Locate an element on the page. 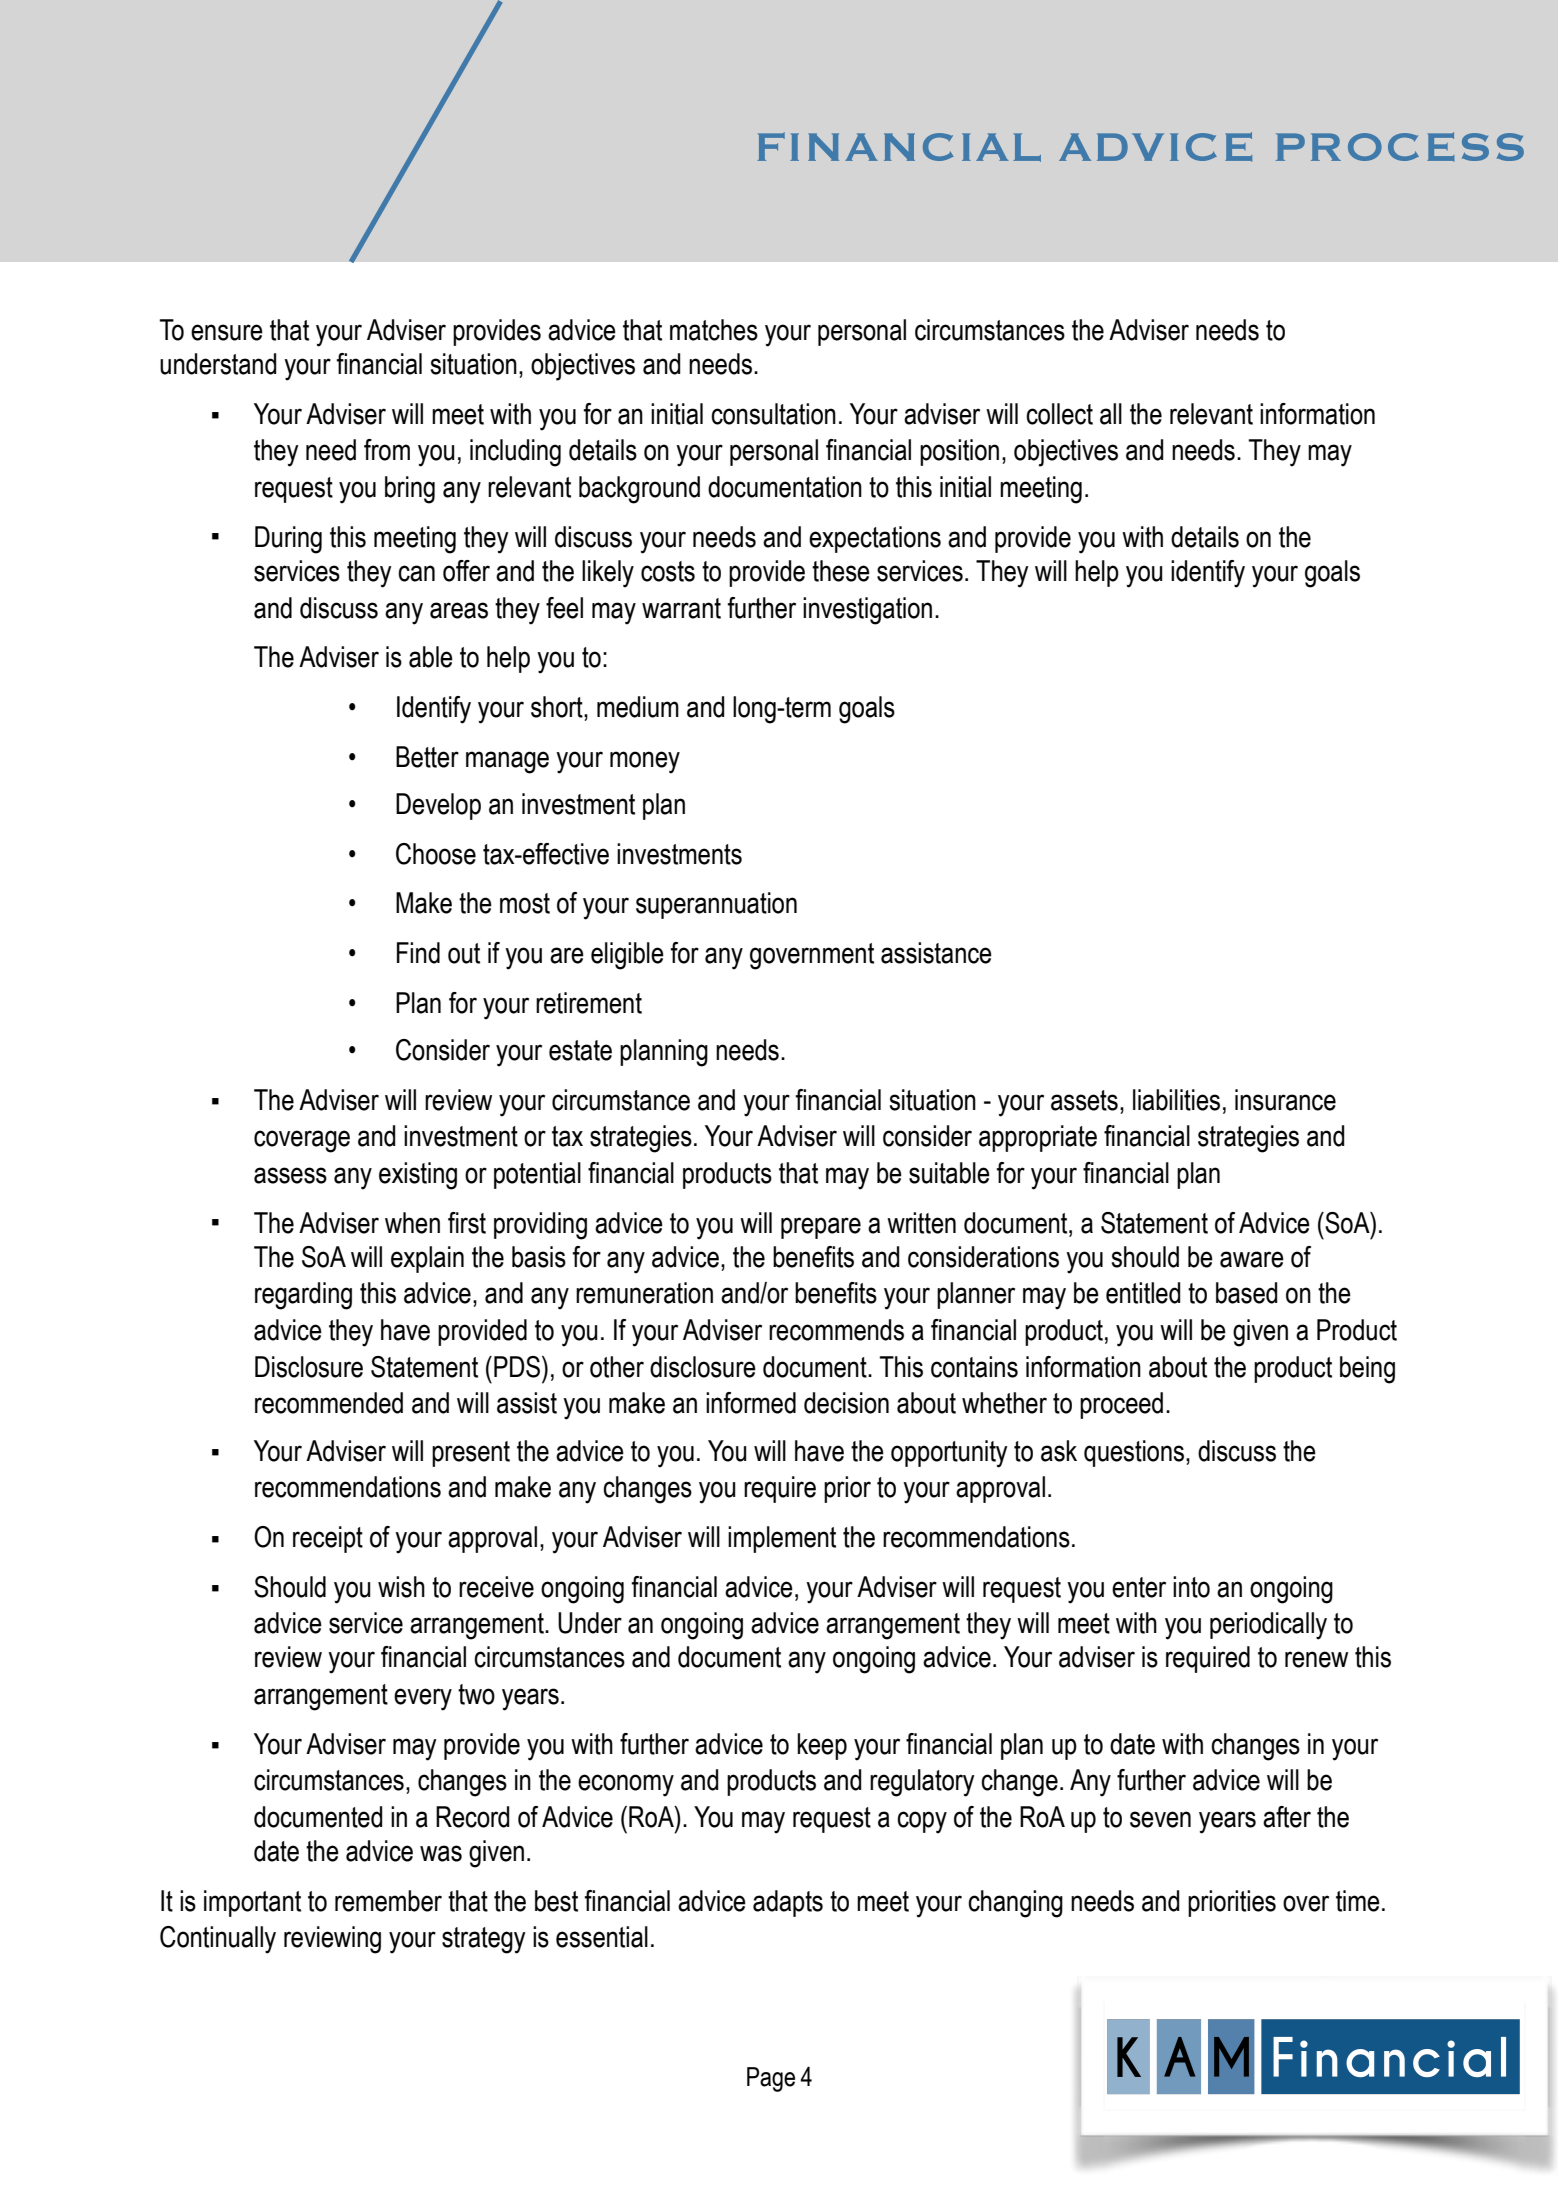 The image size is (1558, 2204). PROCESS is located at coordinates (1400, 147).
